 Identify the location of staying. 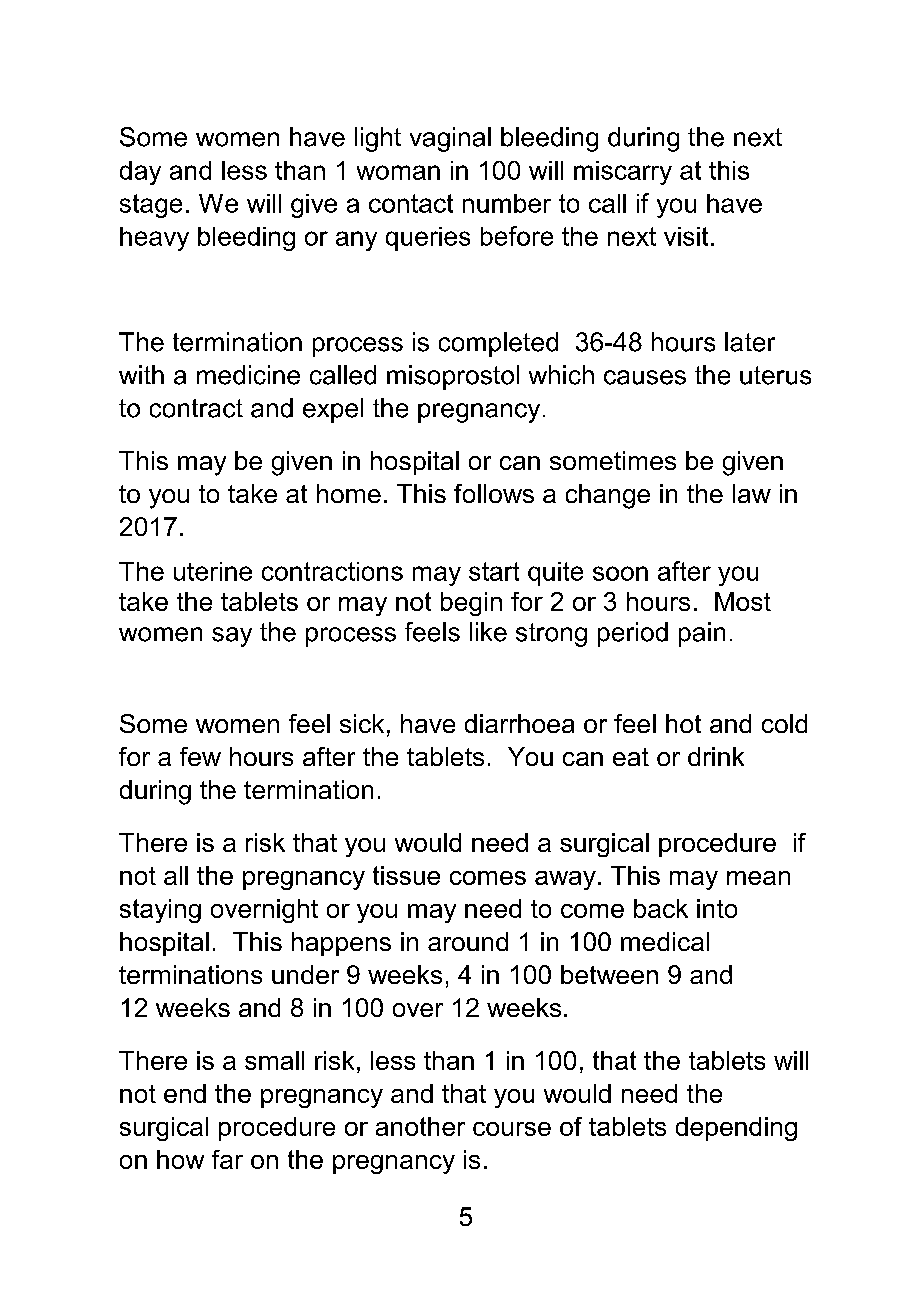
(160, 911).
